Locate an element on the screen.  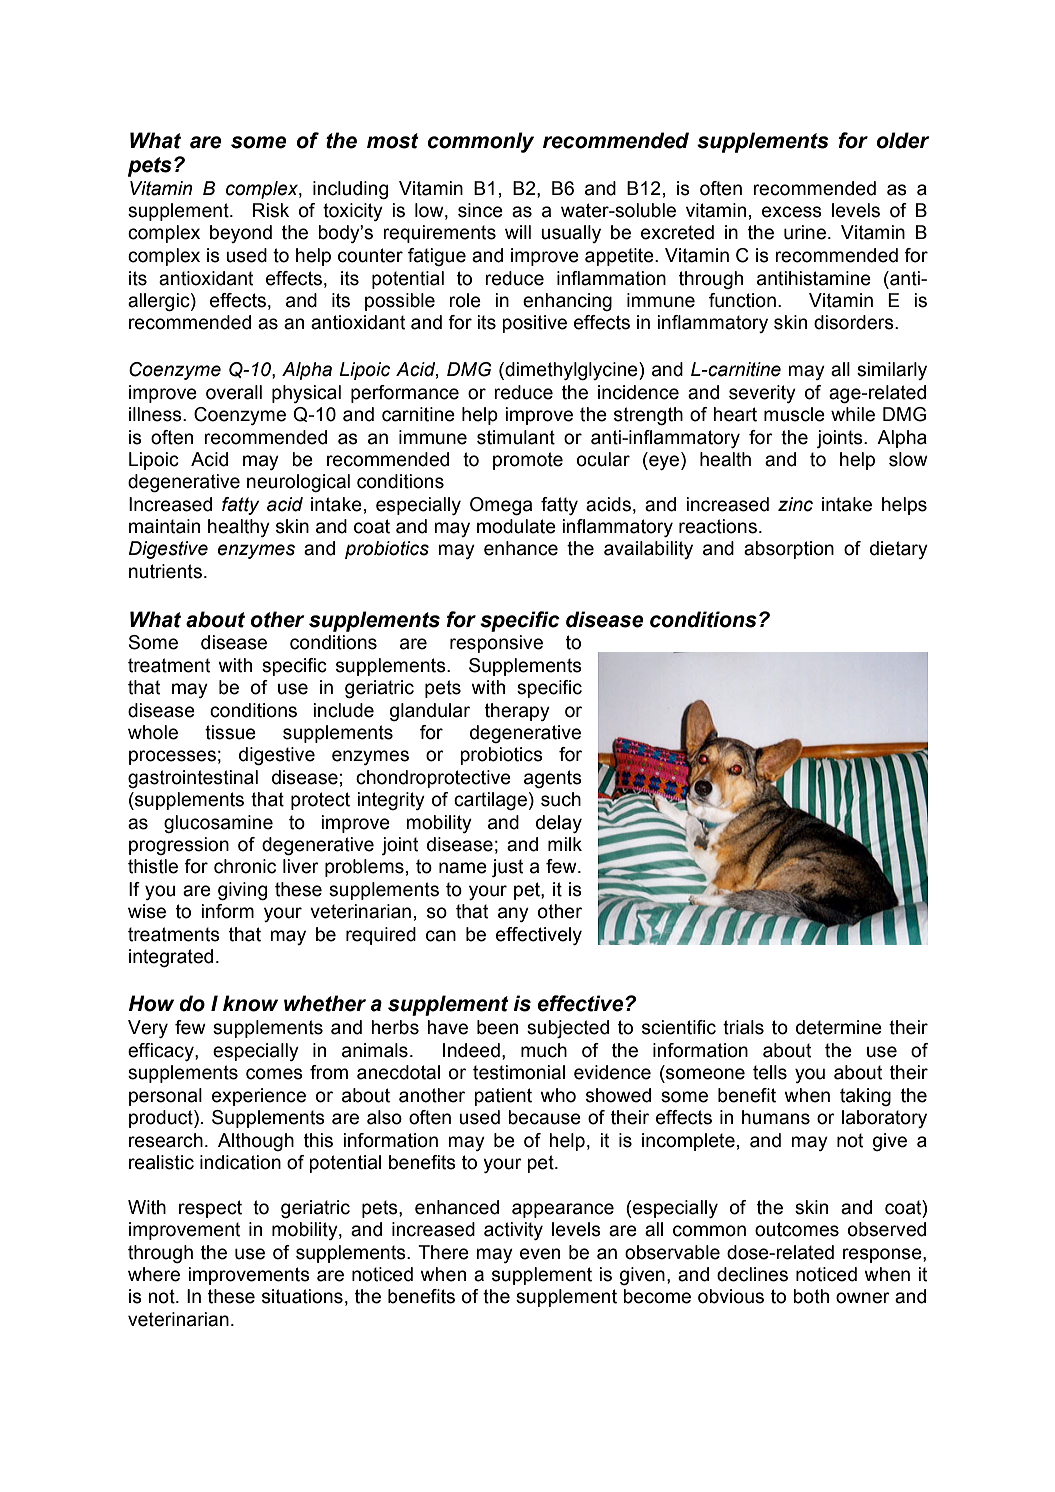
absorption is located at coordinates (789, 550).
